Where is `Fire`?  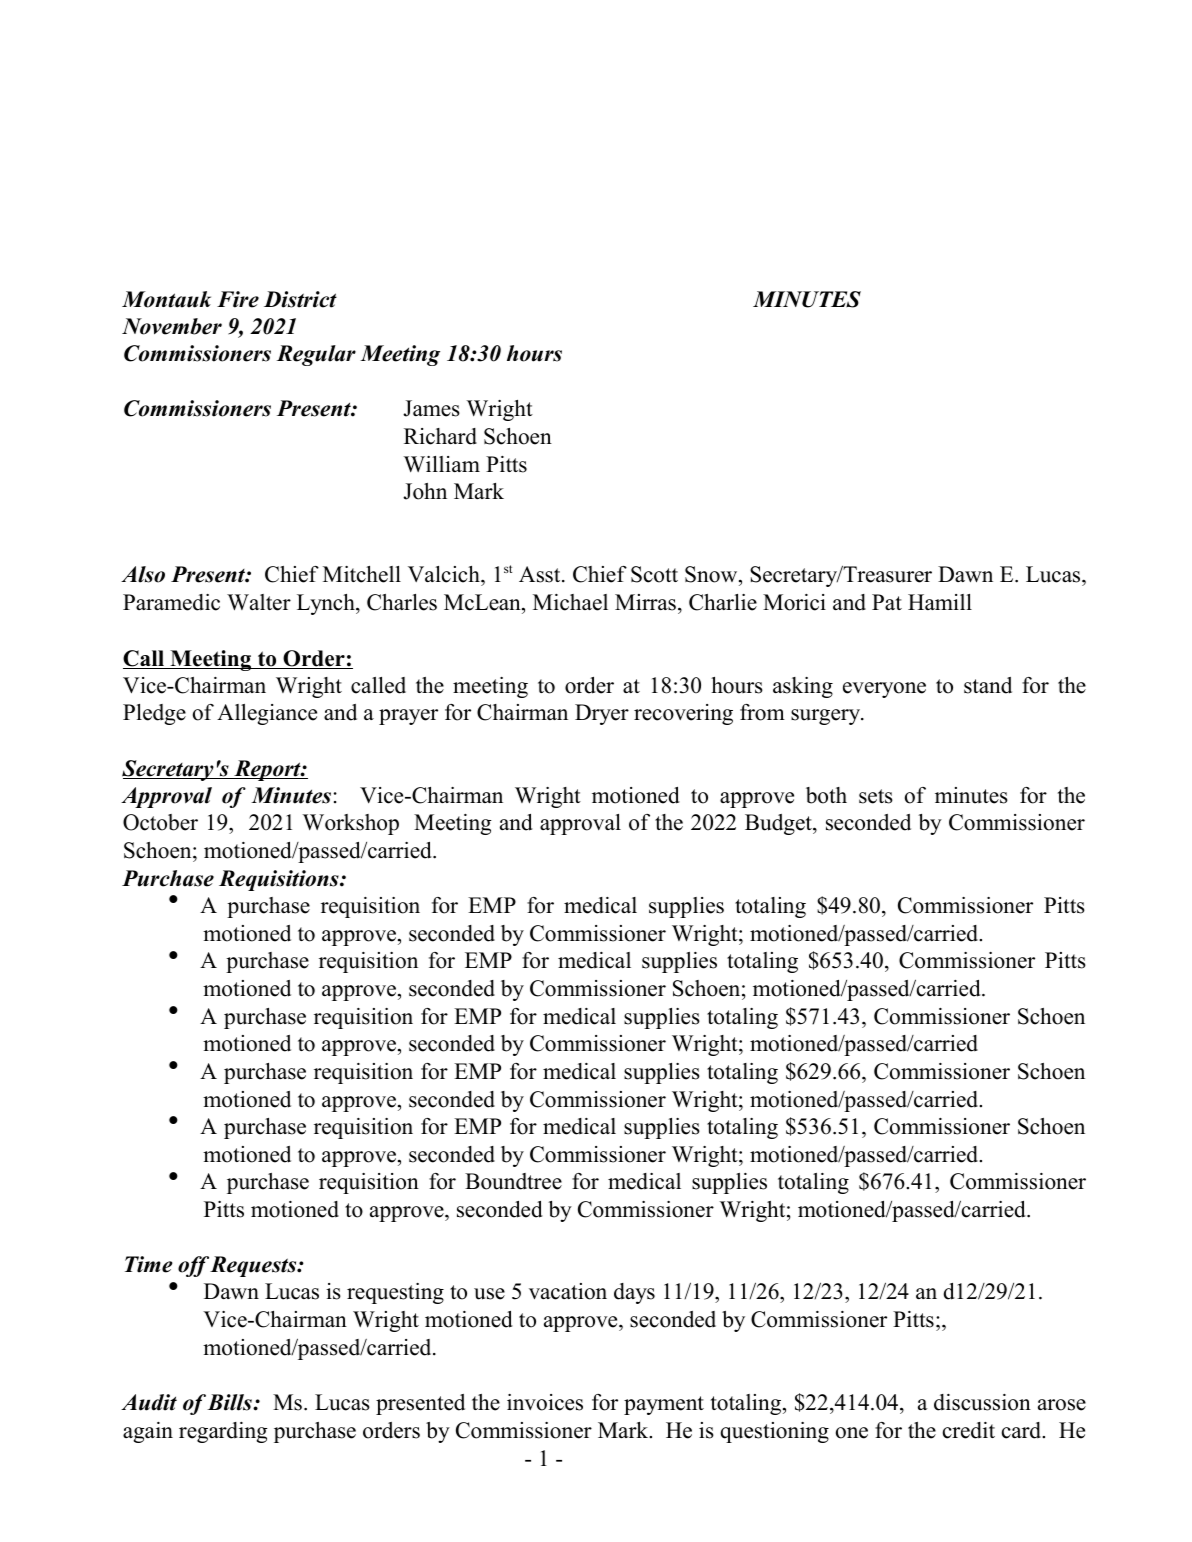
Fire is located at coordinates (238, 299).
